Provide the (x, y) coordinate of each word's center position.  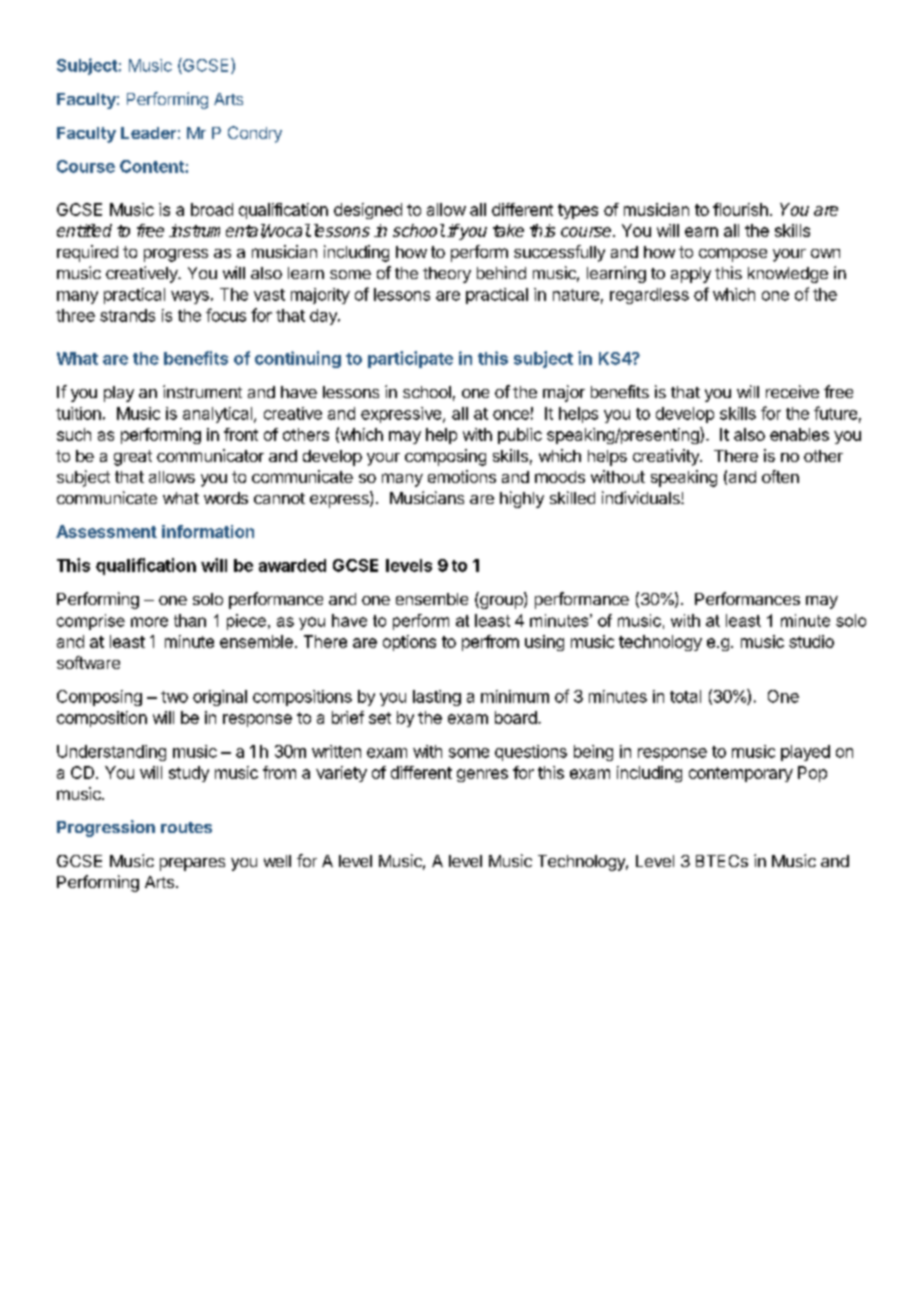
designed (368, 211)
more (149, 622)
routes (186, 827)
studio (811, 641)
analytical (217, 415)
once (511, 415)
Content (153, 166)
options (409, 643)
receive (792, 391)
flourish (740, 209)
